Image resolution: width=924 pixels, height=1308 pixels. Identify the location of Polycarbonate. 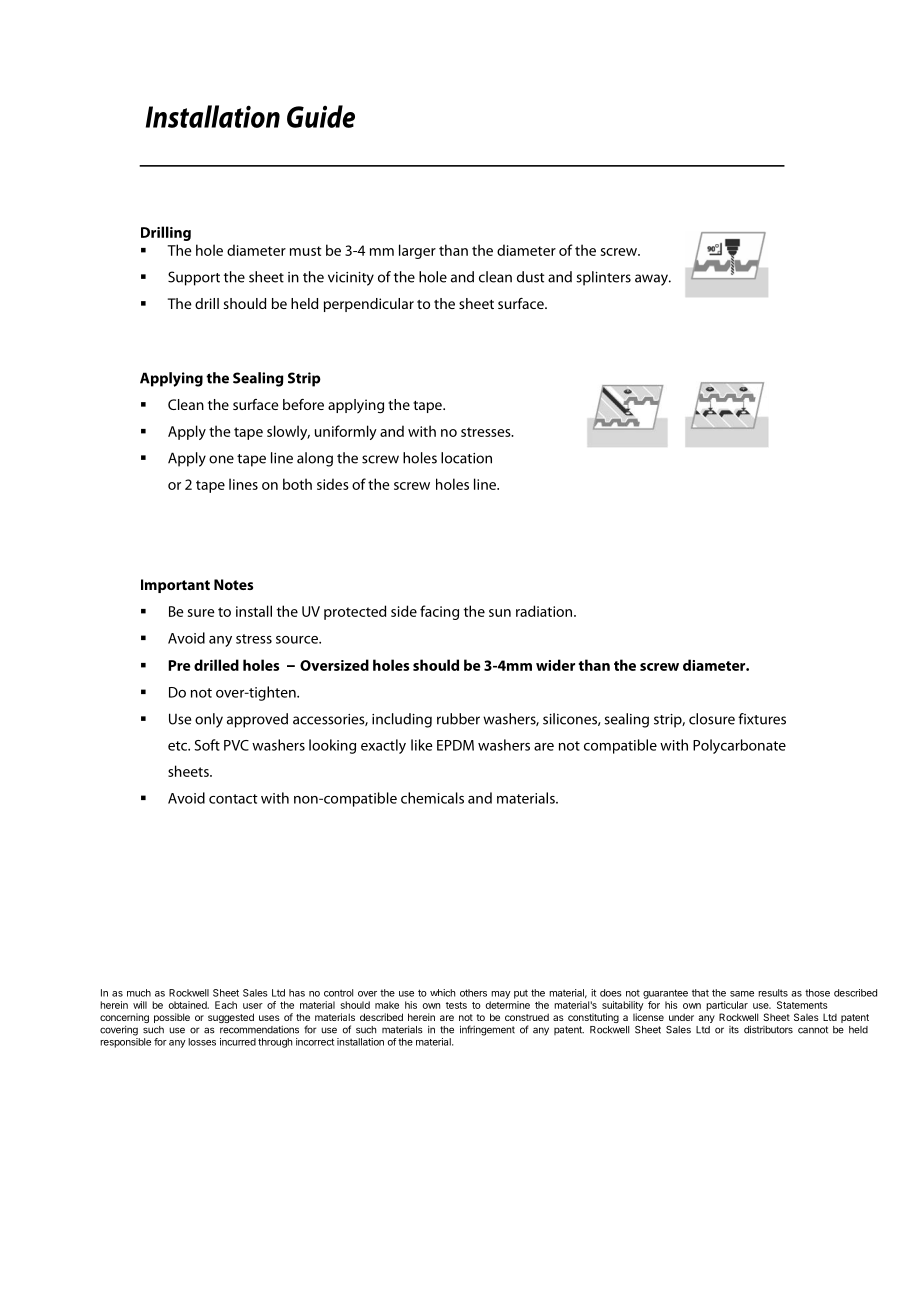
(739, 746).
